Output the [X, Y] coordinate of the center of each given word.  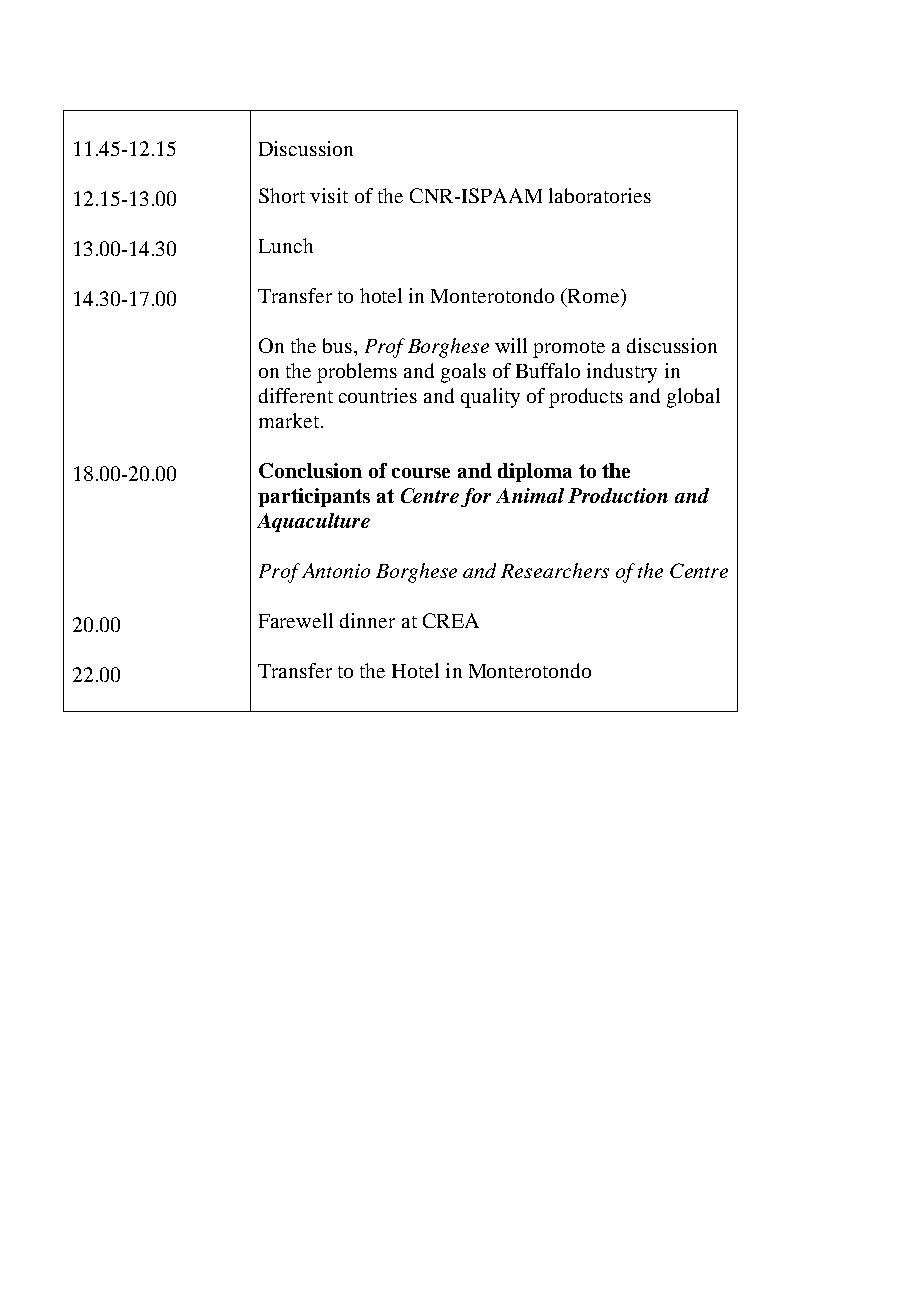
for [476, 497]
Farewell [296, 620]
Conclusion [310, 470]
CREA [451, 620]
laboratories [600, 195]
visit [329, 195]
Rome [594, 295]
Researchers [555, 570]
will [511, 345]
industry [622, 373]
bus [337, 345]
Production [618, 495]
